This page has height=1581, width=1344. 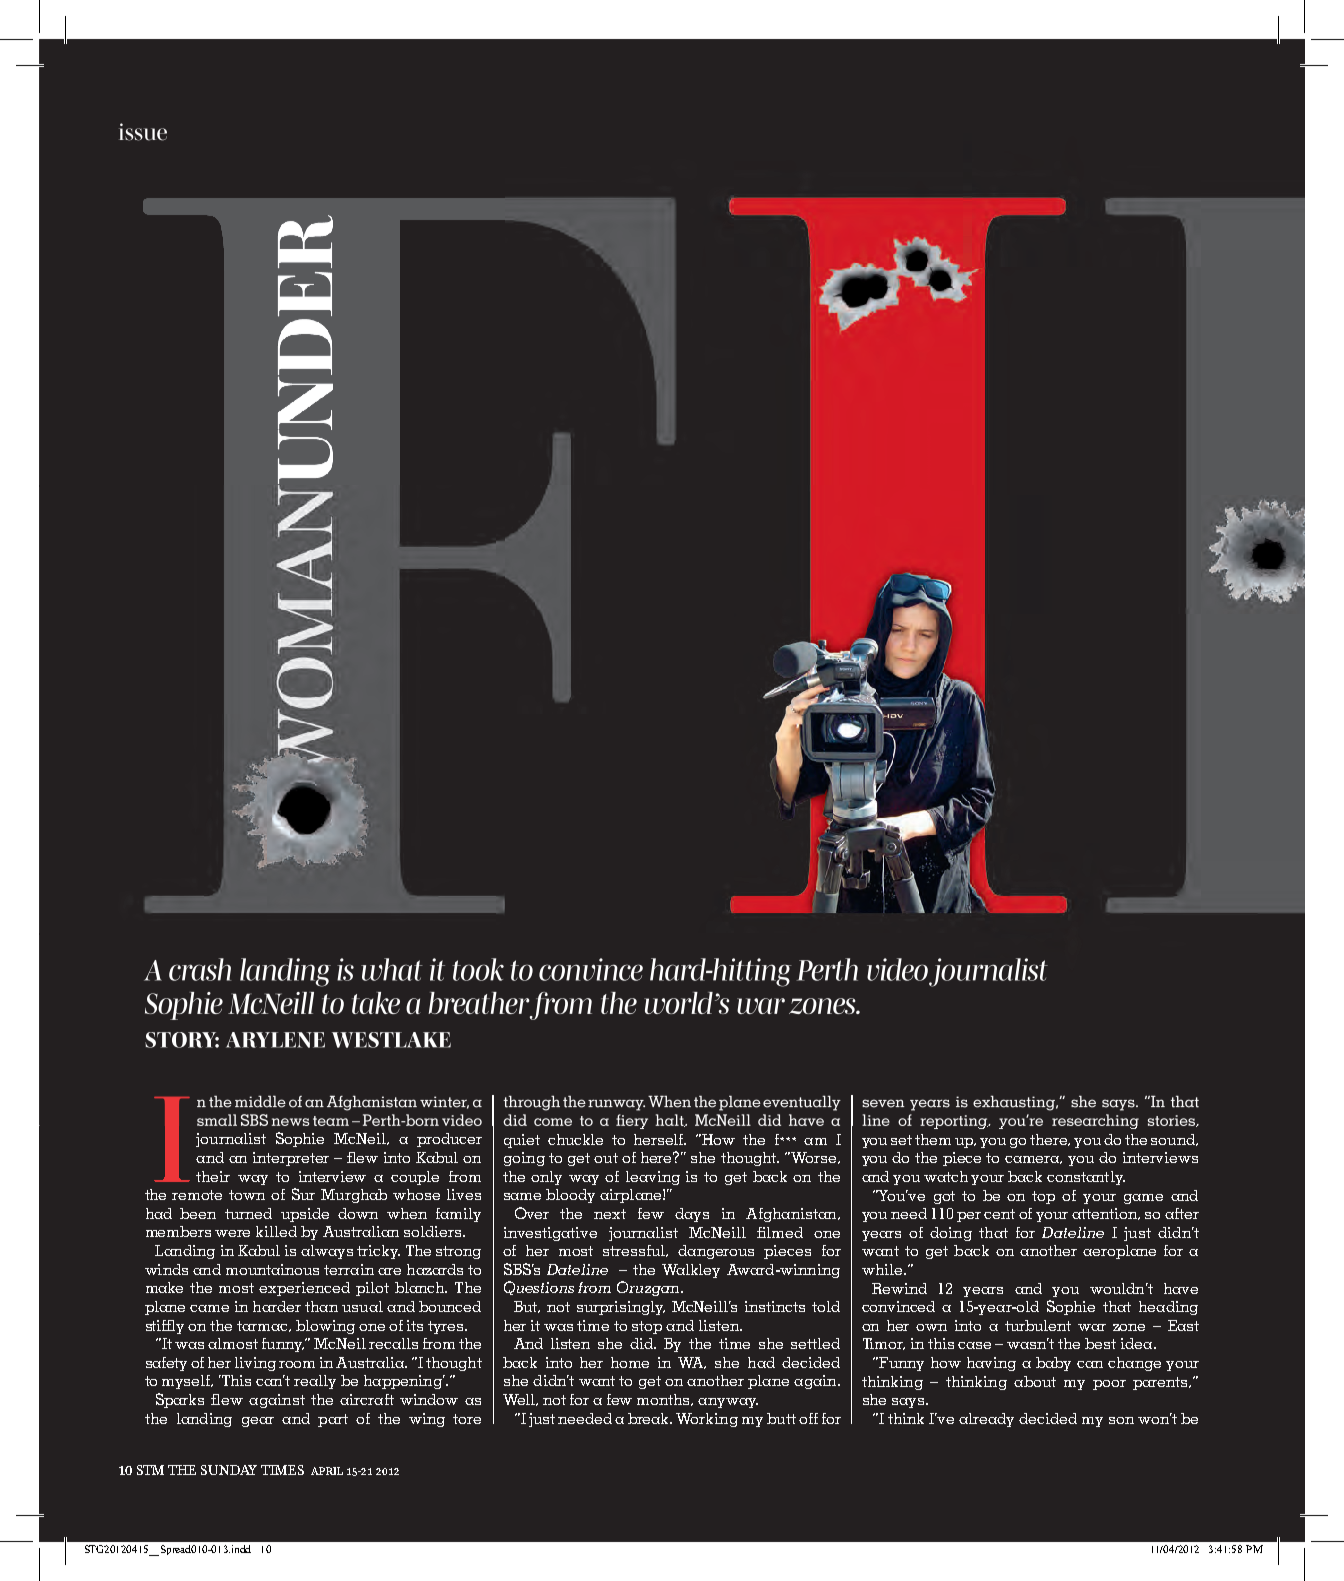 I want to click on issue, so click(x=143, y=132).
